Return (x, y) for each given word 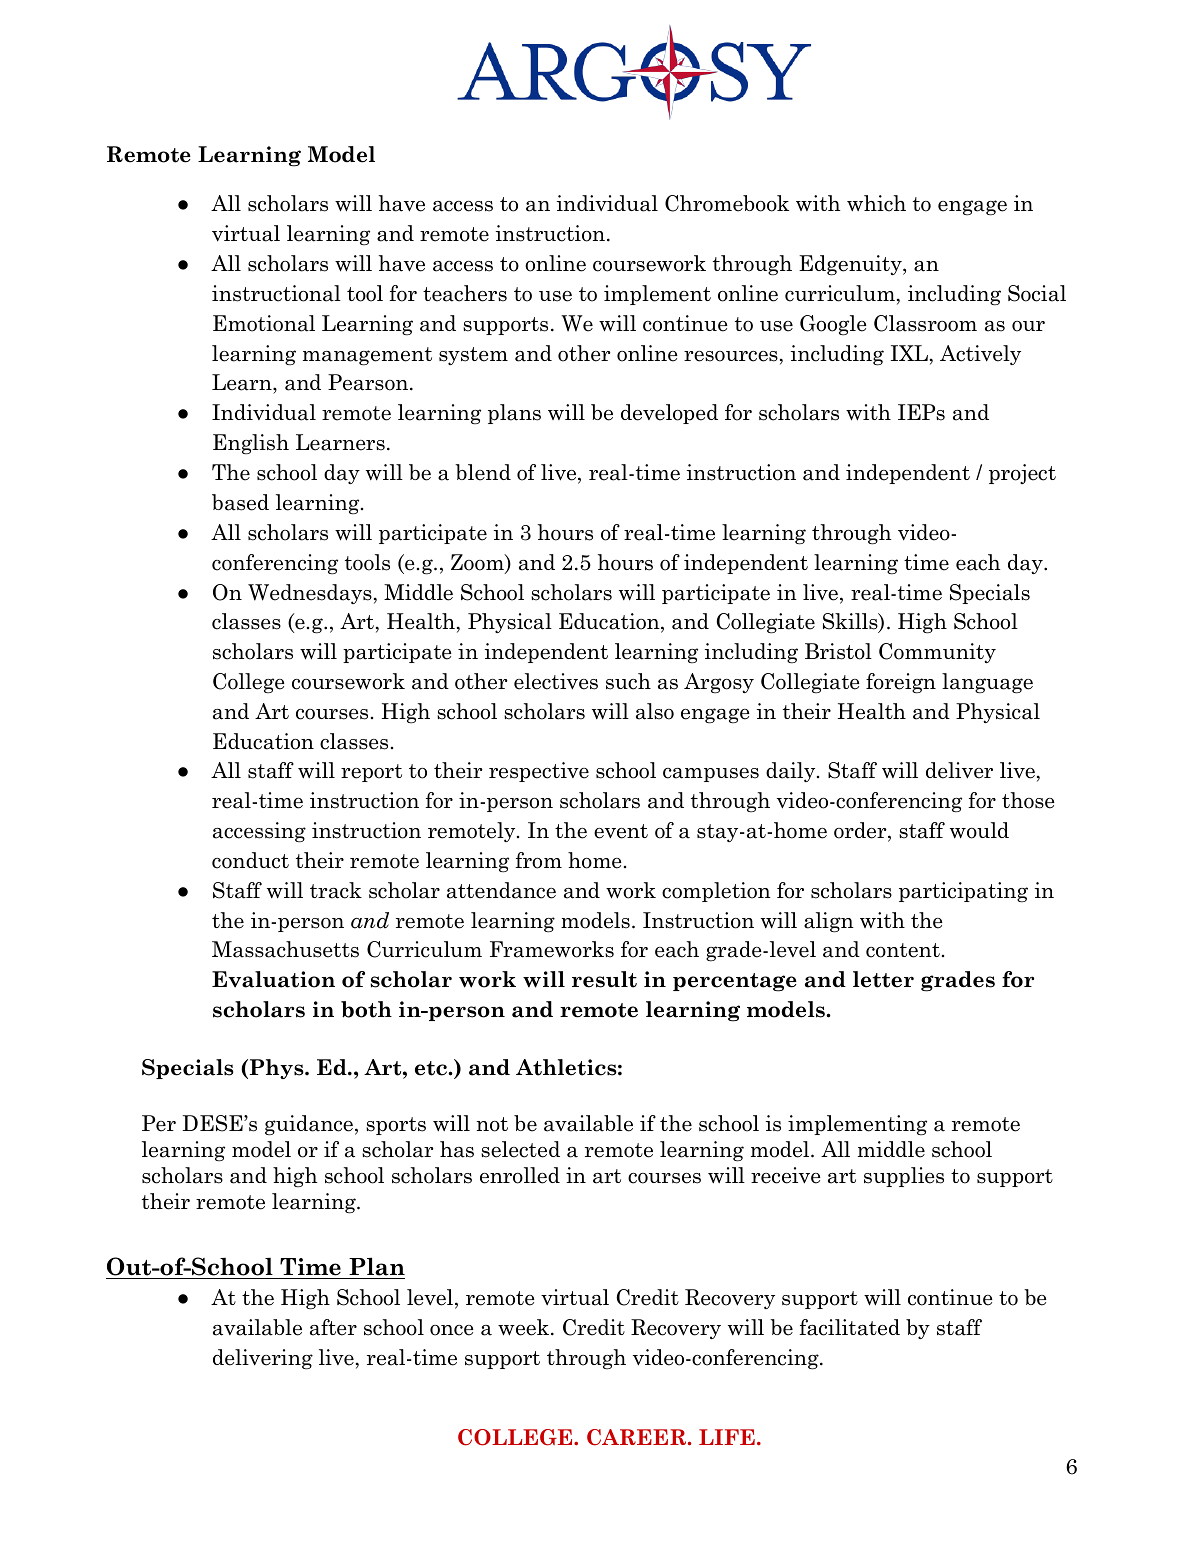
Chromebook (727, 203)
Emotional (264, 323)
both (366, 1009)
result (604, 979)
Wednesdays (310, 594)
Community (937, 653)
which (876, 203)
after (333, 1327)
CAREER (638, 1437)
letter (883, 979)
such (628, 681)
